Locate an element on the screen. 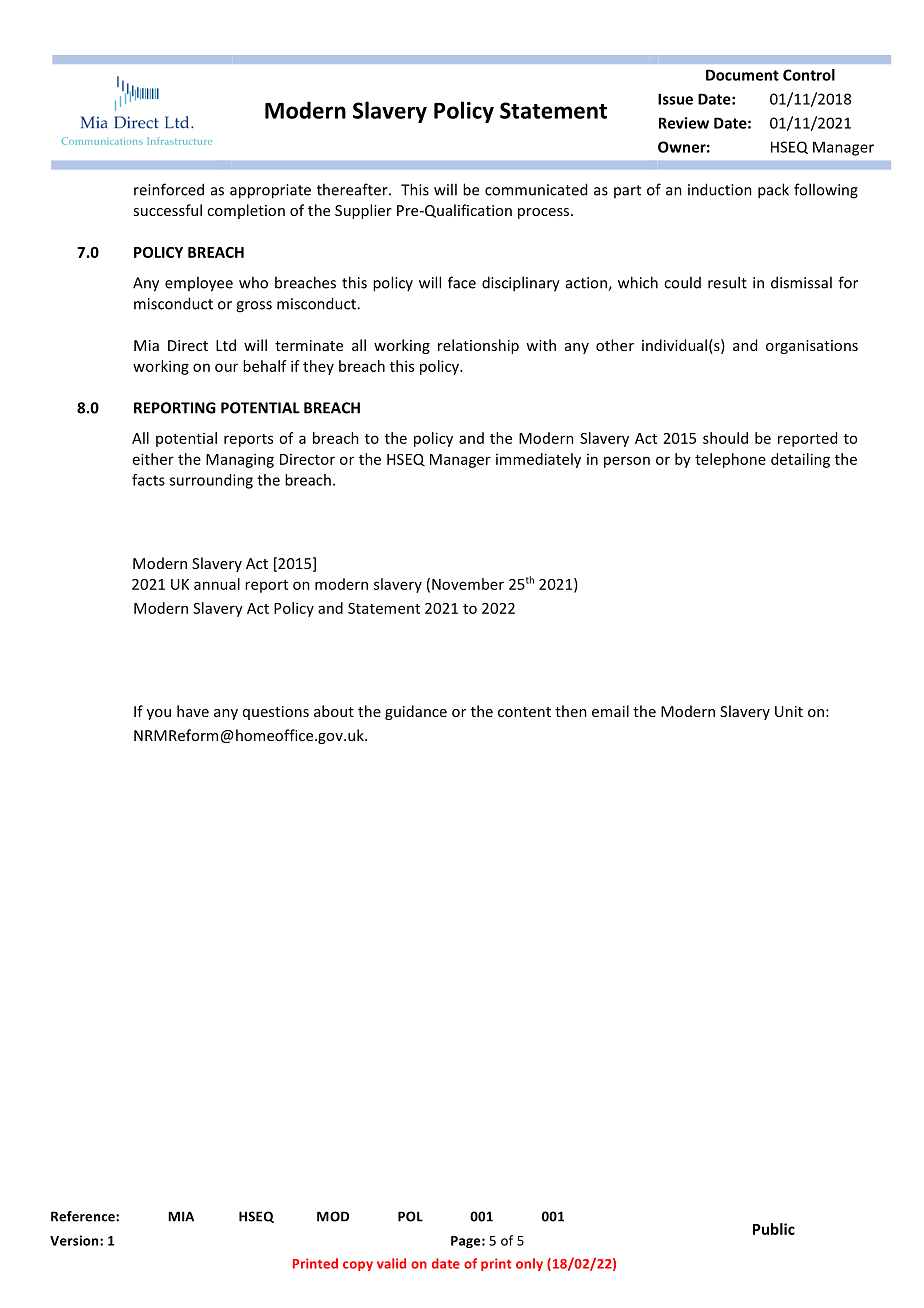 This screenshot has height=1308, width=924. communicated is located at coordinates (536, 189).
